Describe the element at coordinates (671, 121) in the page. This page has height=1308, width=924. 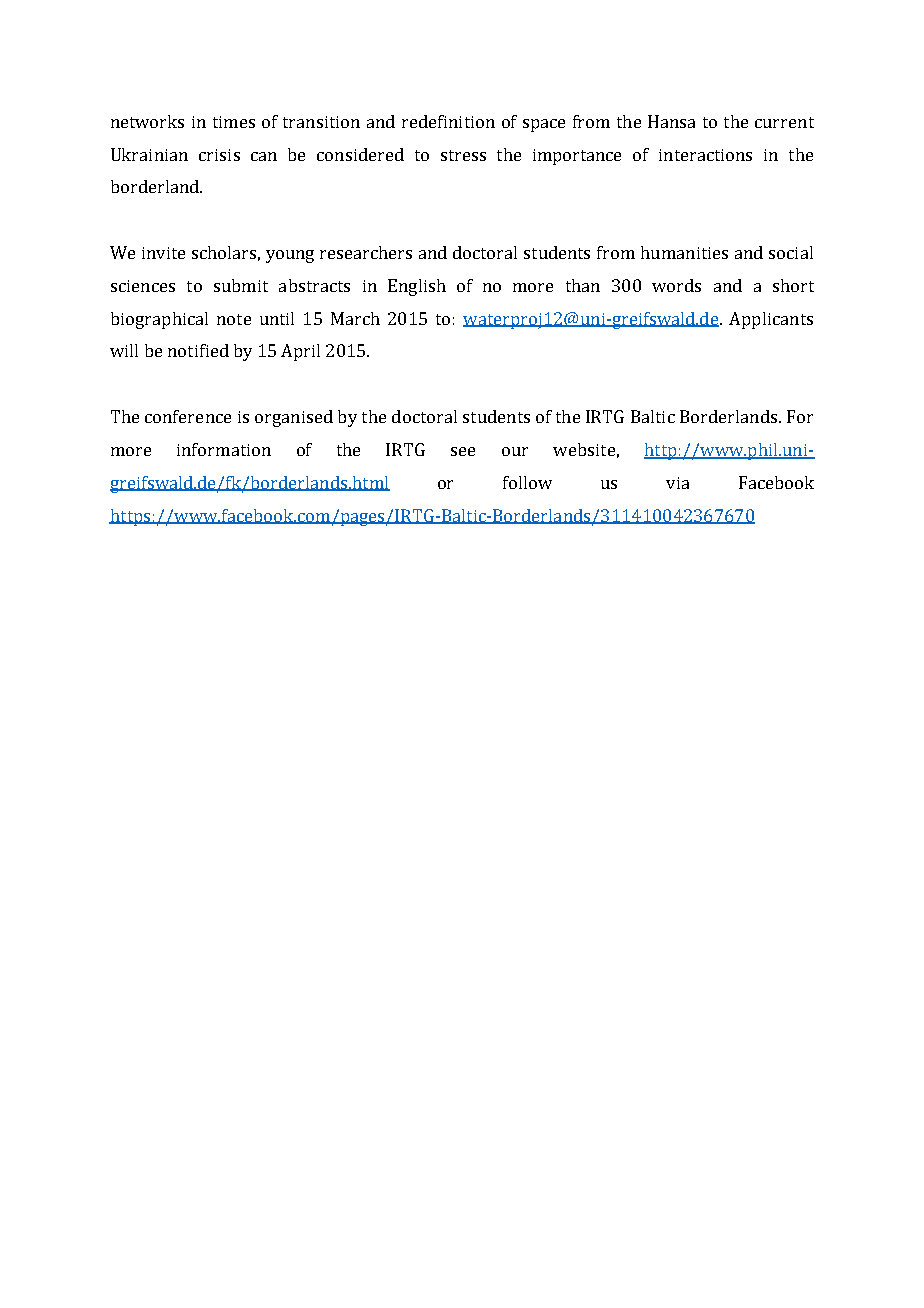
I see `Hansa` at that location.
